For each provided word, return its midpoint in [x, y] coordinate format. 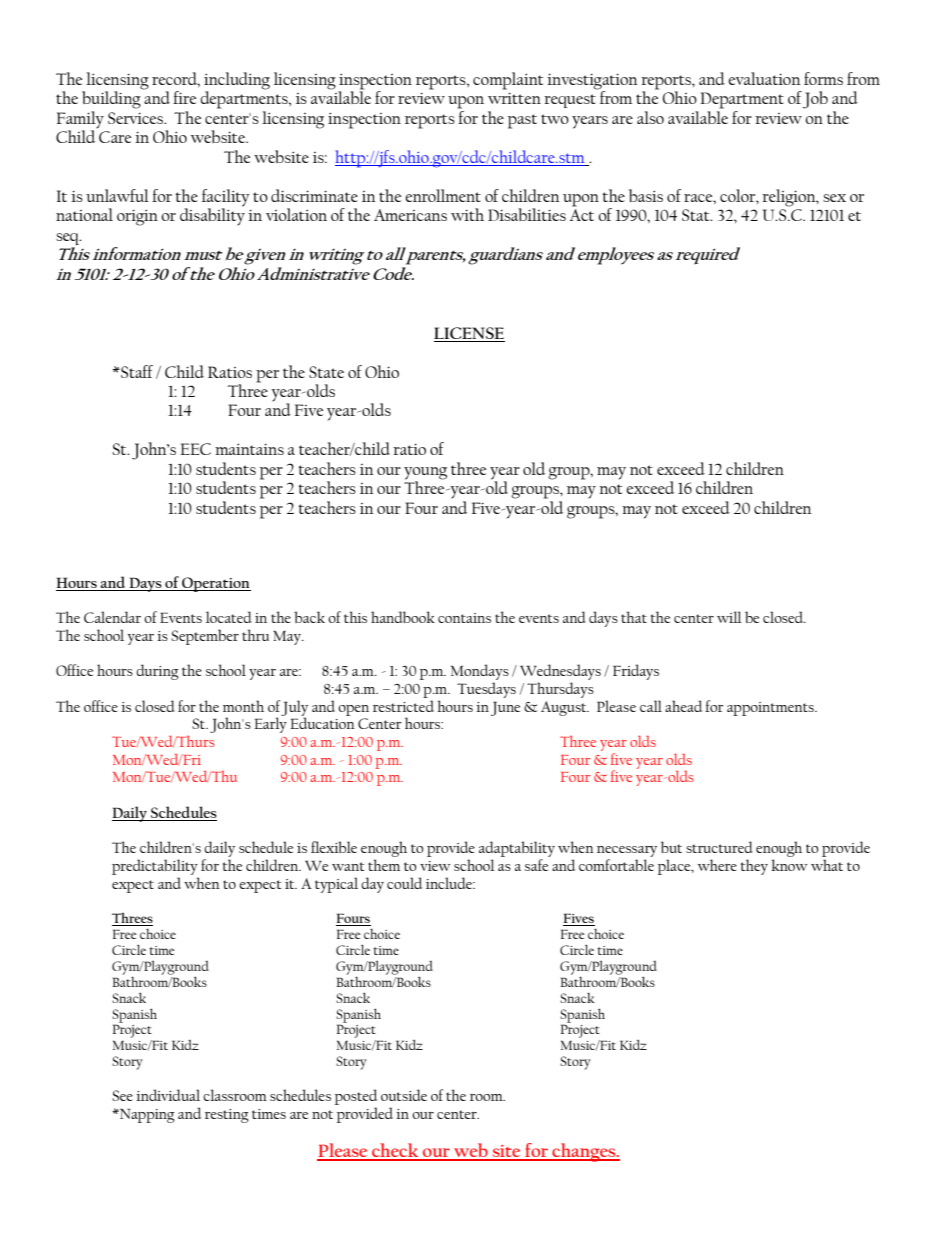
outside [404, 1095]
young [425, 474]
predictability [155, 868]
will [729, 617]
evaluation [764, 78]
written [514, 98]
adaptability [517, 850]
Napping [146, 1115]
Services [137, 118]
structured [719, 847]
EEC [195, 449]
